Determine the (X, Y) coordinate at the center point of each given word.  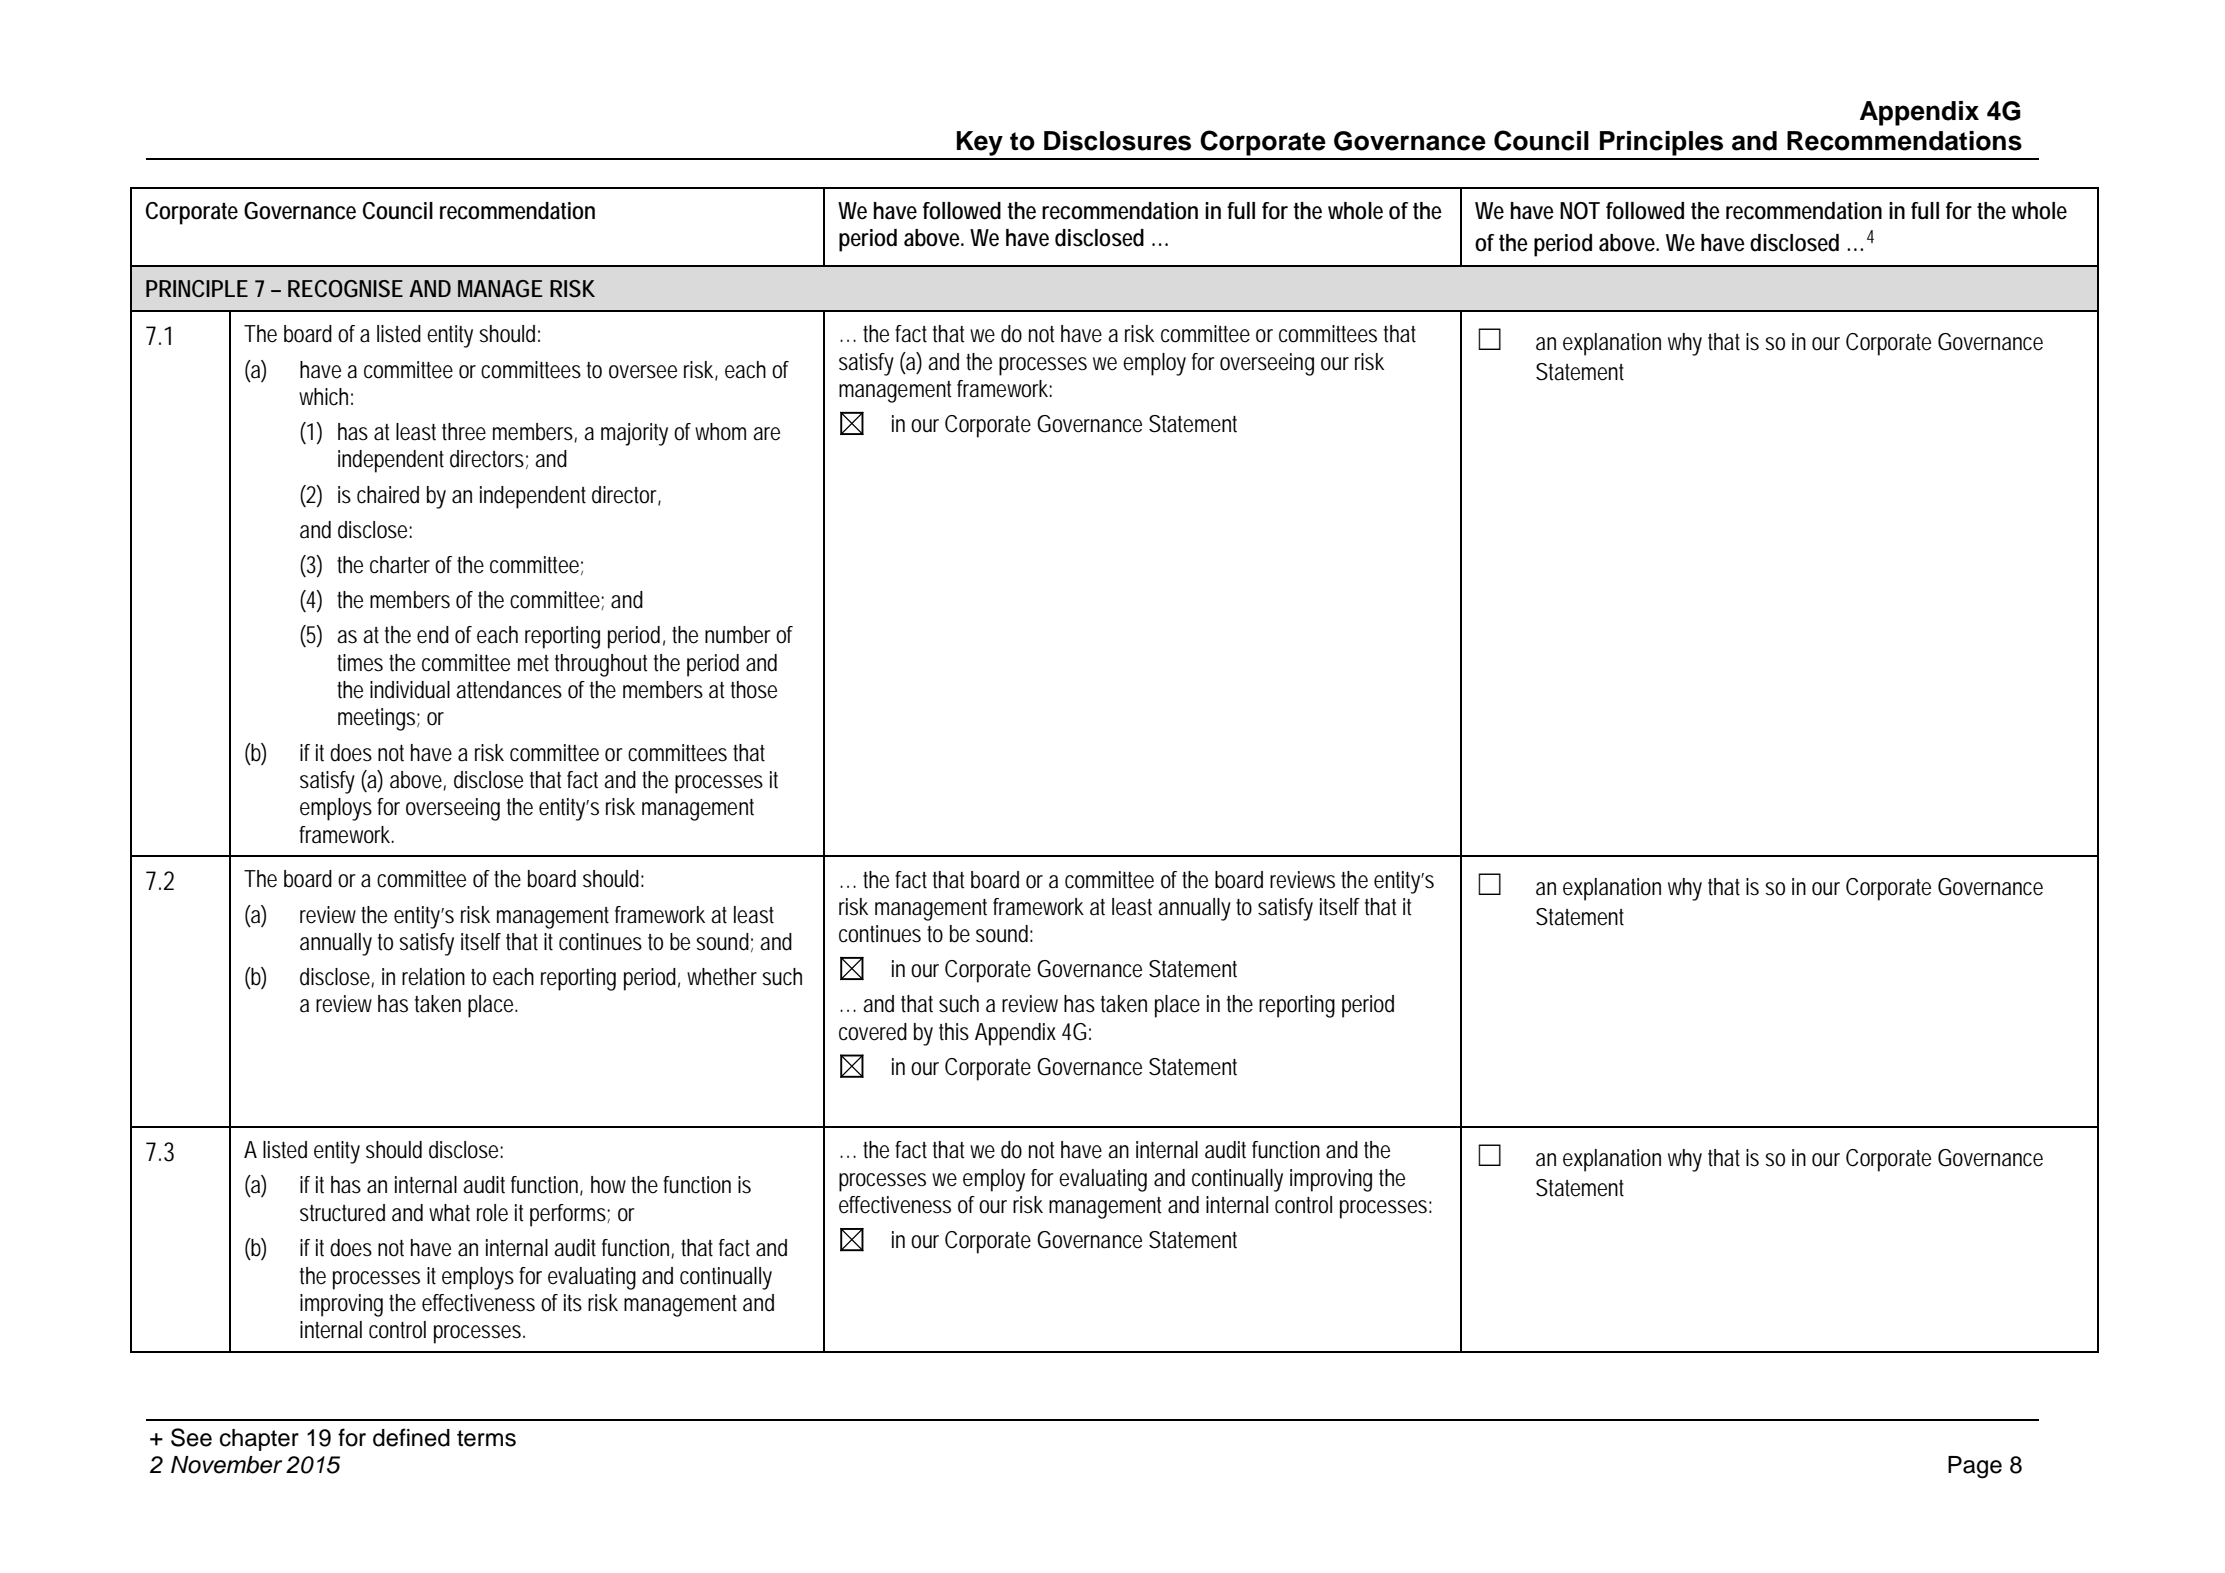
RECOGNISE (345, 289)
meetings (379, 719)
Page (1975, 1467)
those (754, 690)
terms (486, 1438)
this (954, 1032)
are (766, 434)
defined (411, 1437)
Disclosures (1117, 141)
